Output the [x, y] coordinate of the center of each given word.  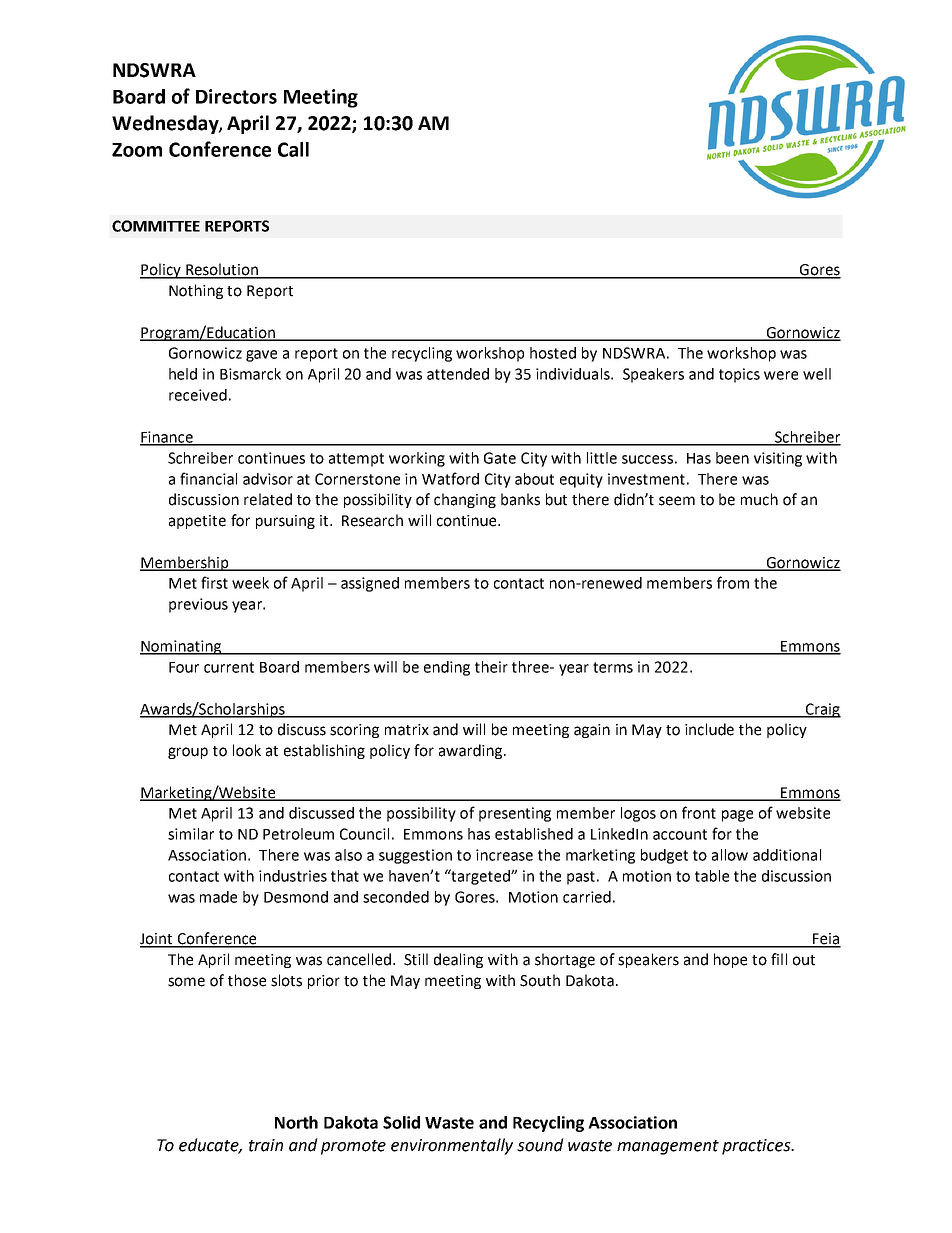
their [491, 667]
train [266, 1145]
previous [198, 605]
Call [293, 149]
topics [739, 375]
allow [730, 855]
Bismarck [250, 374]
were [781, 375]
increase [504, 855]
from [733, 582]
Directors [236, 96]
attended [458, 374]
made [218, 897]
